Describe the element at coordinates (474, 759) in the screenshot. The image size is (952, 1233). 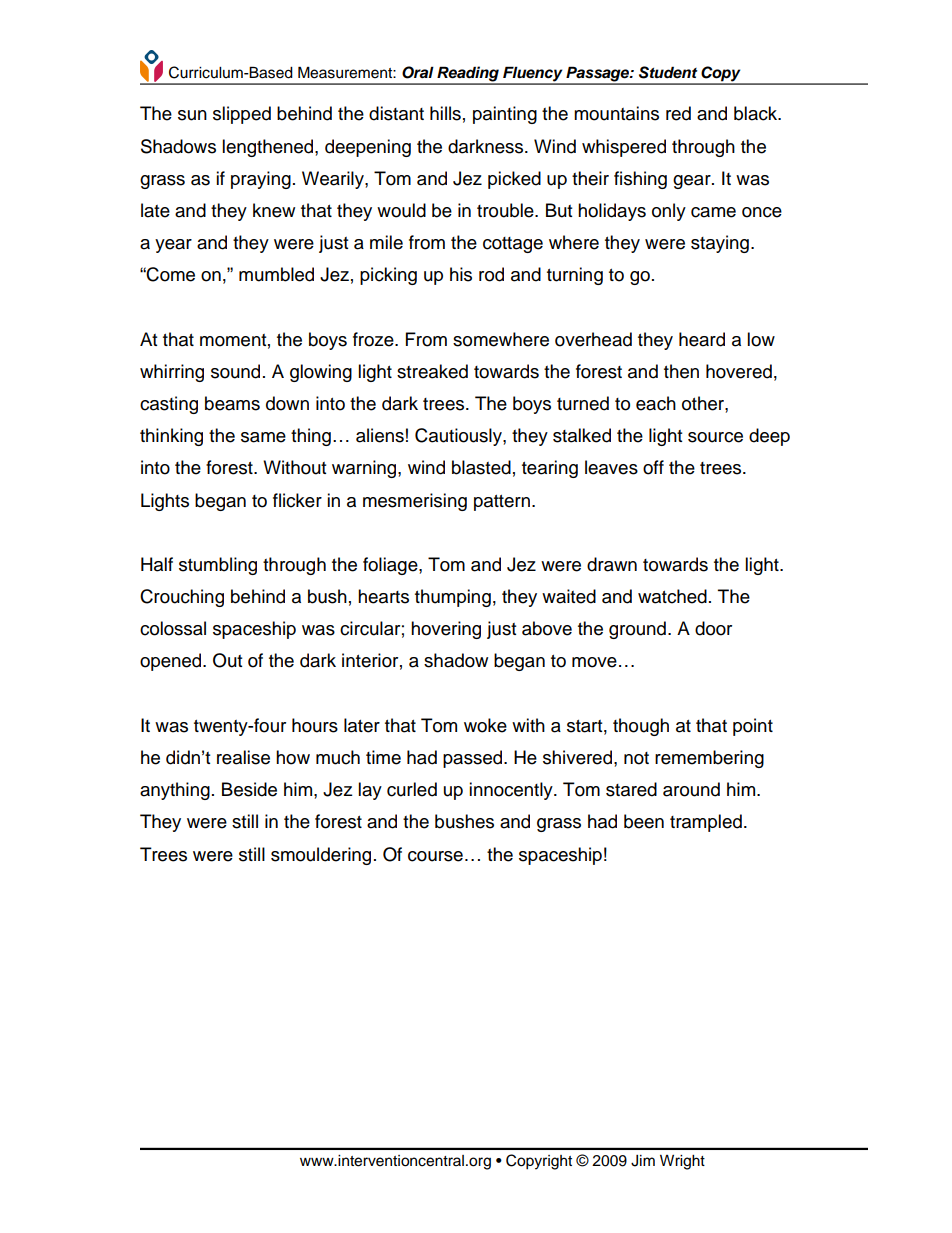
I see `passed` at that location.
